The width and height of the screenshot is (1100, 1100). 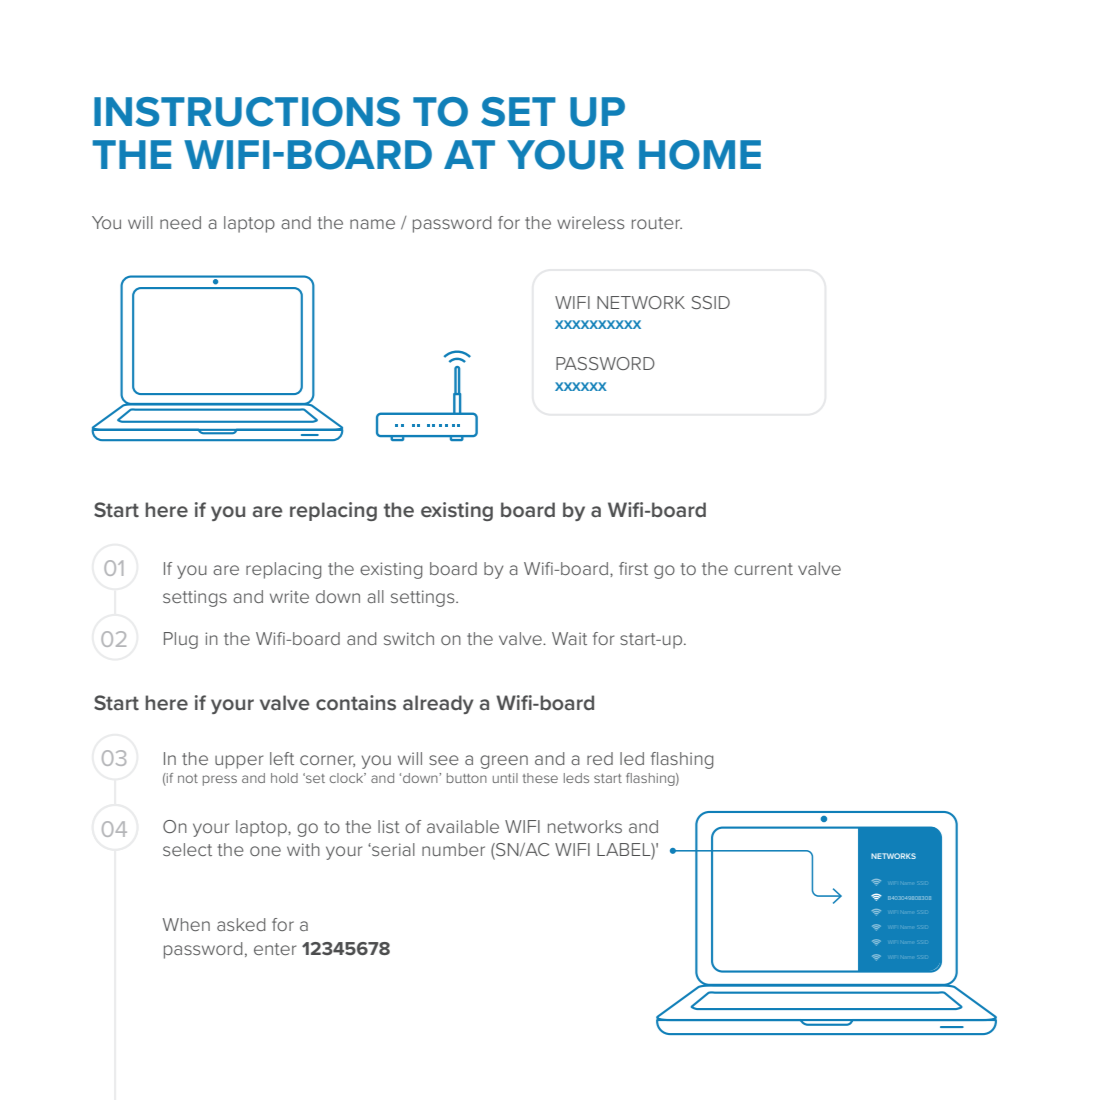 What do you see at coordinates (375, 596) in the screenshot?
I see `all` at bounding box center [375, 596].
